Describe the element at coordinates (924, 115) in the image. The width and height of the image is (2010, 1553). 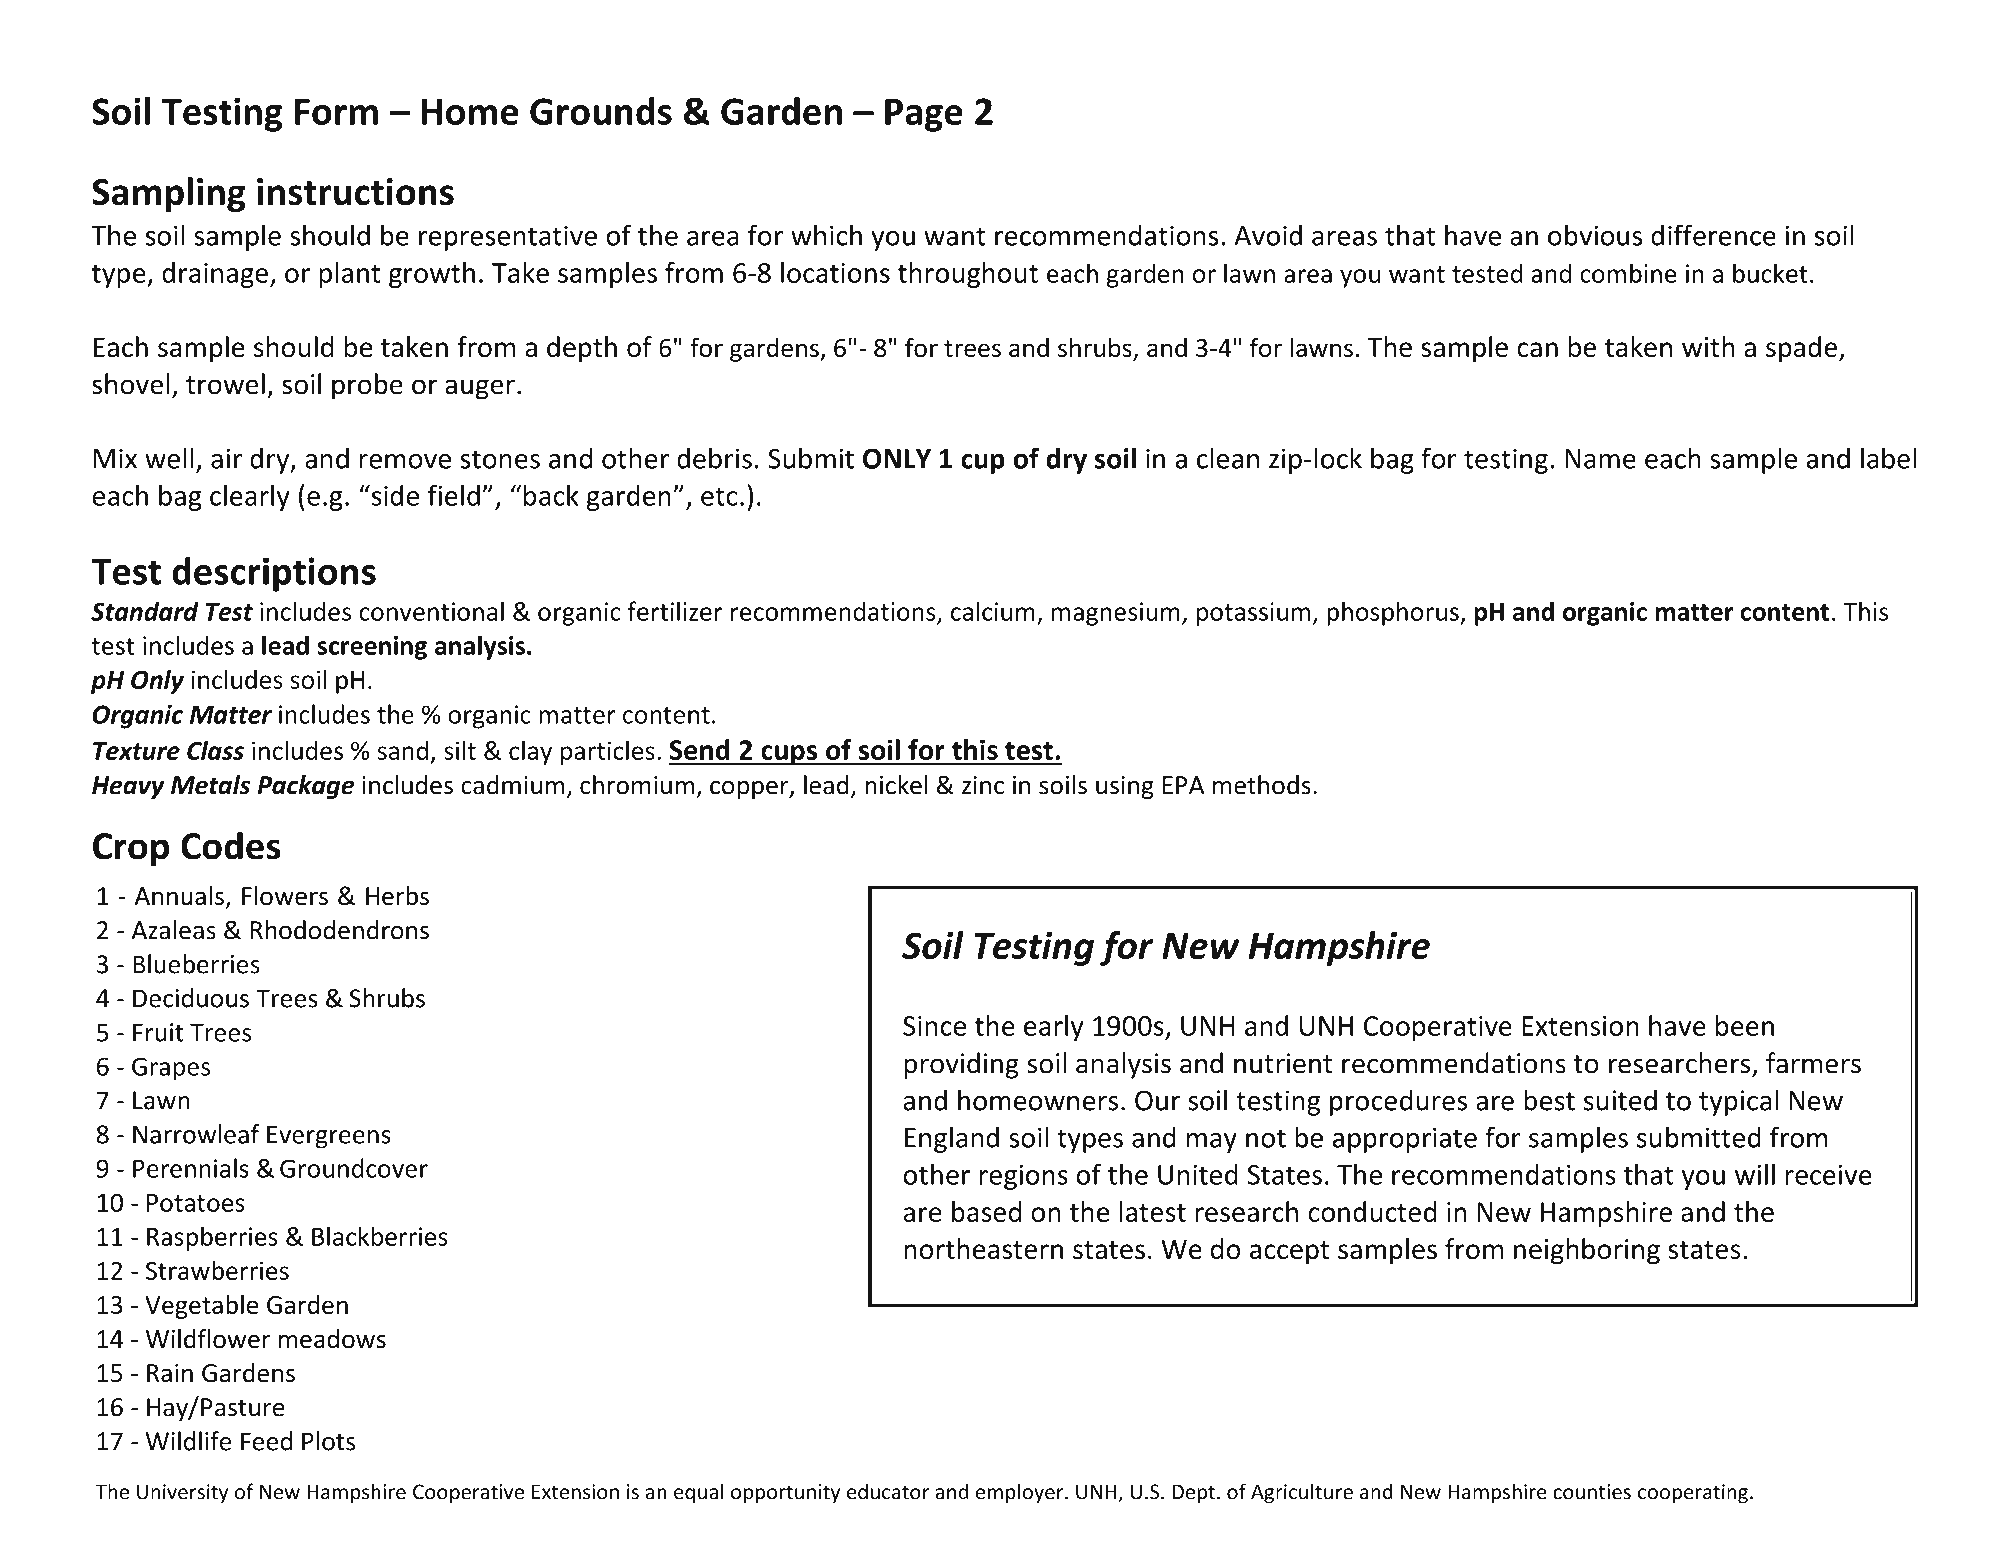
I see `Page` at that location.
